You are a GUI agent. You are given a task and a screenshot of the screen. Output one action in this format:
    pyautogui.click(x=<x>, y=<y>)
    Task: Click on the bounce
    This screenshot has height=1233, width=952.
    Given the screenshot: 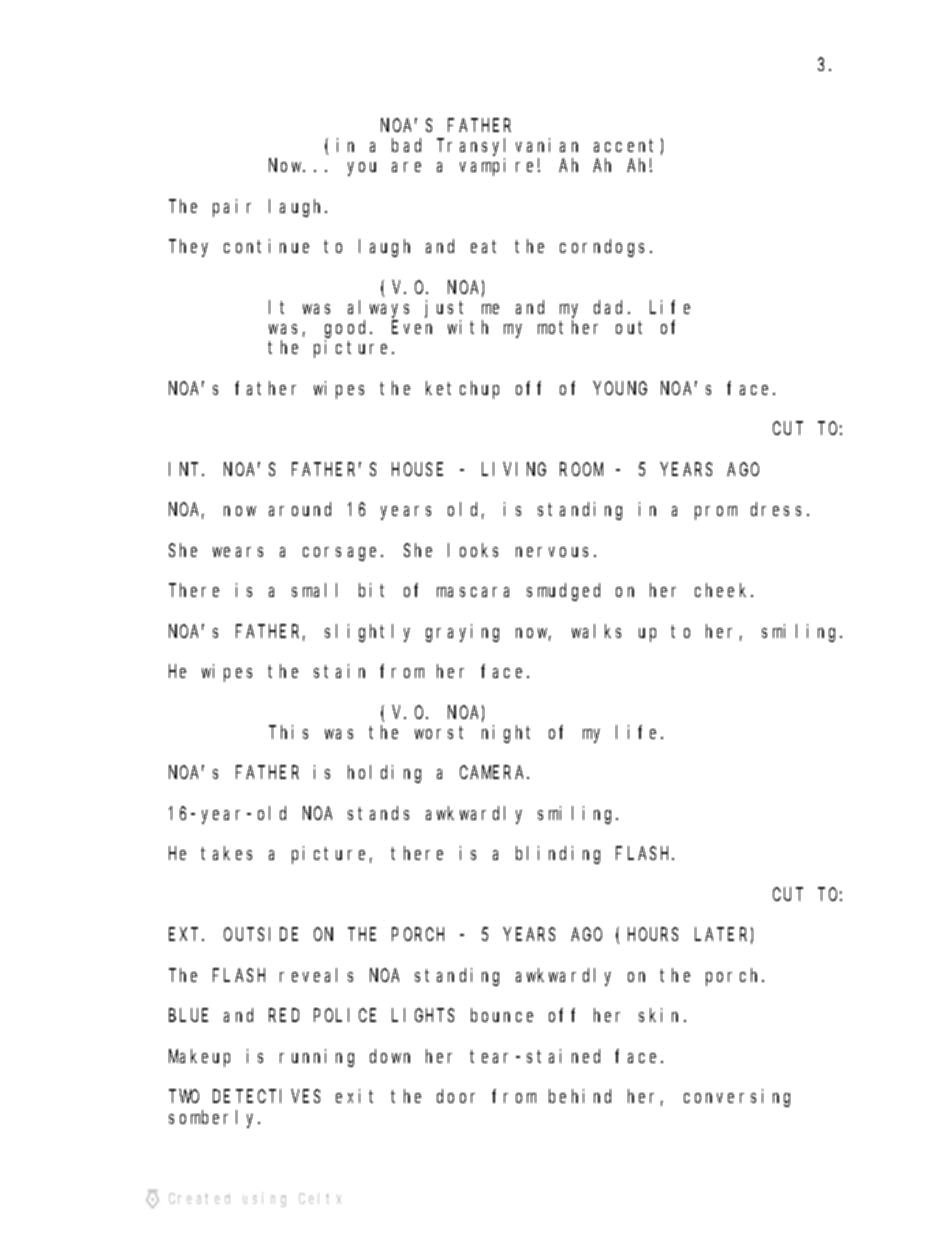 What is the action you would take?
    pyautogui.click(x=502, y=1015)
